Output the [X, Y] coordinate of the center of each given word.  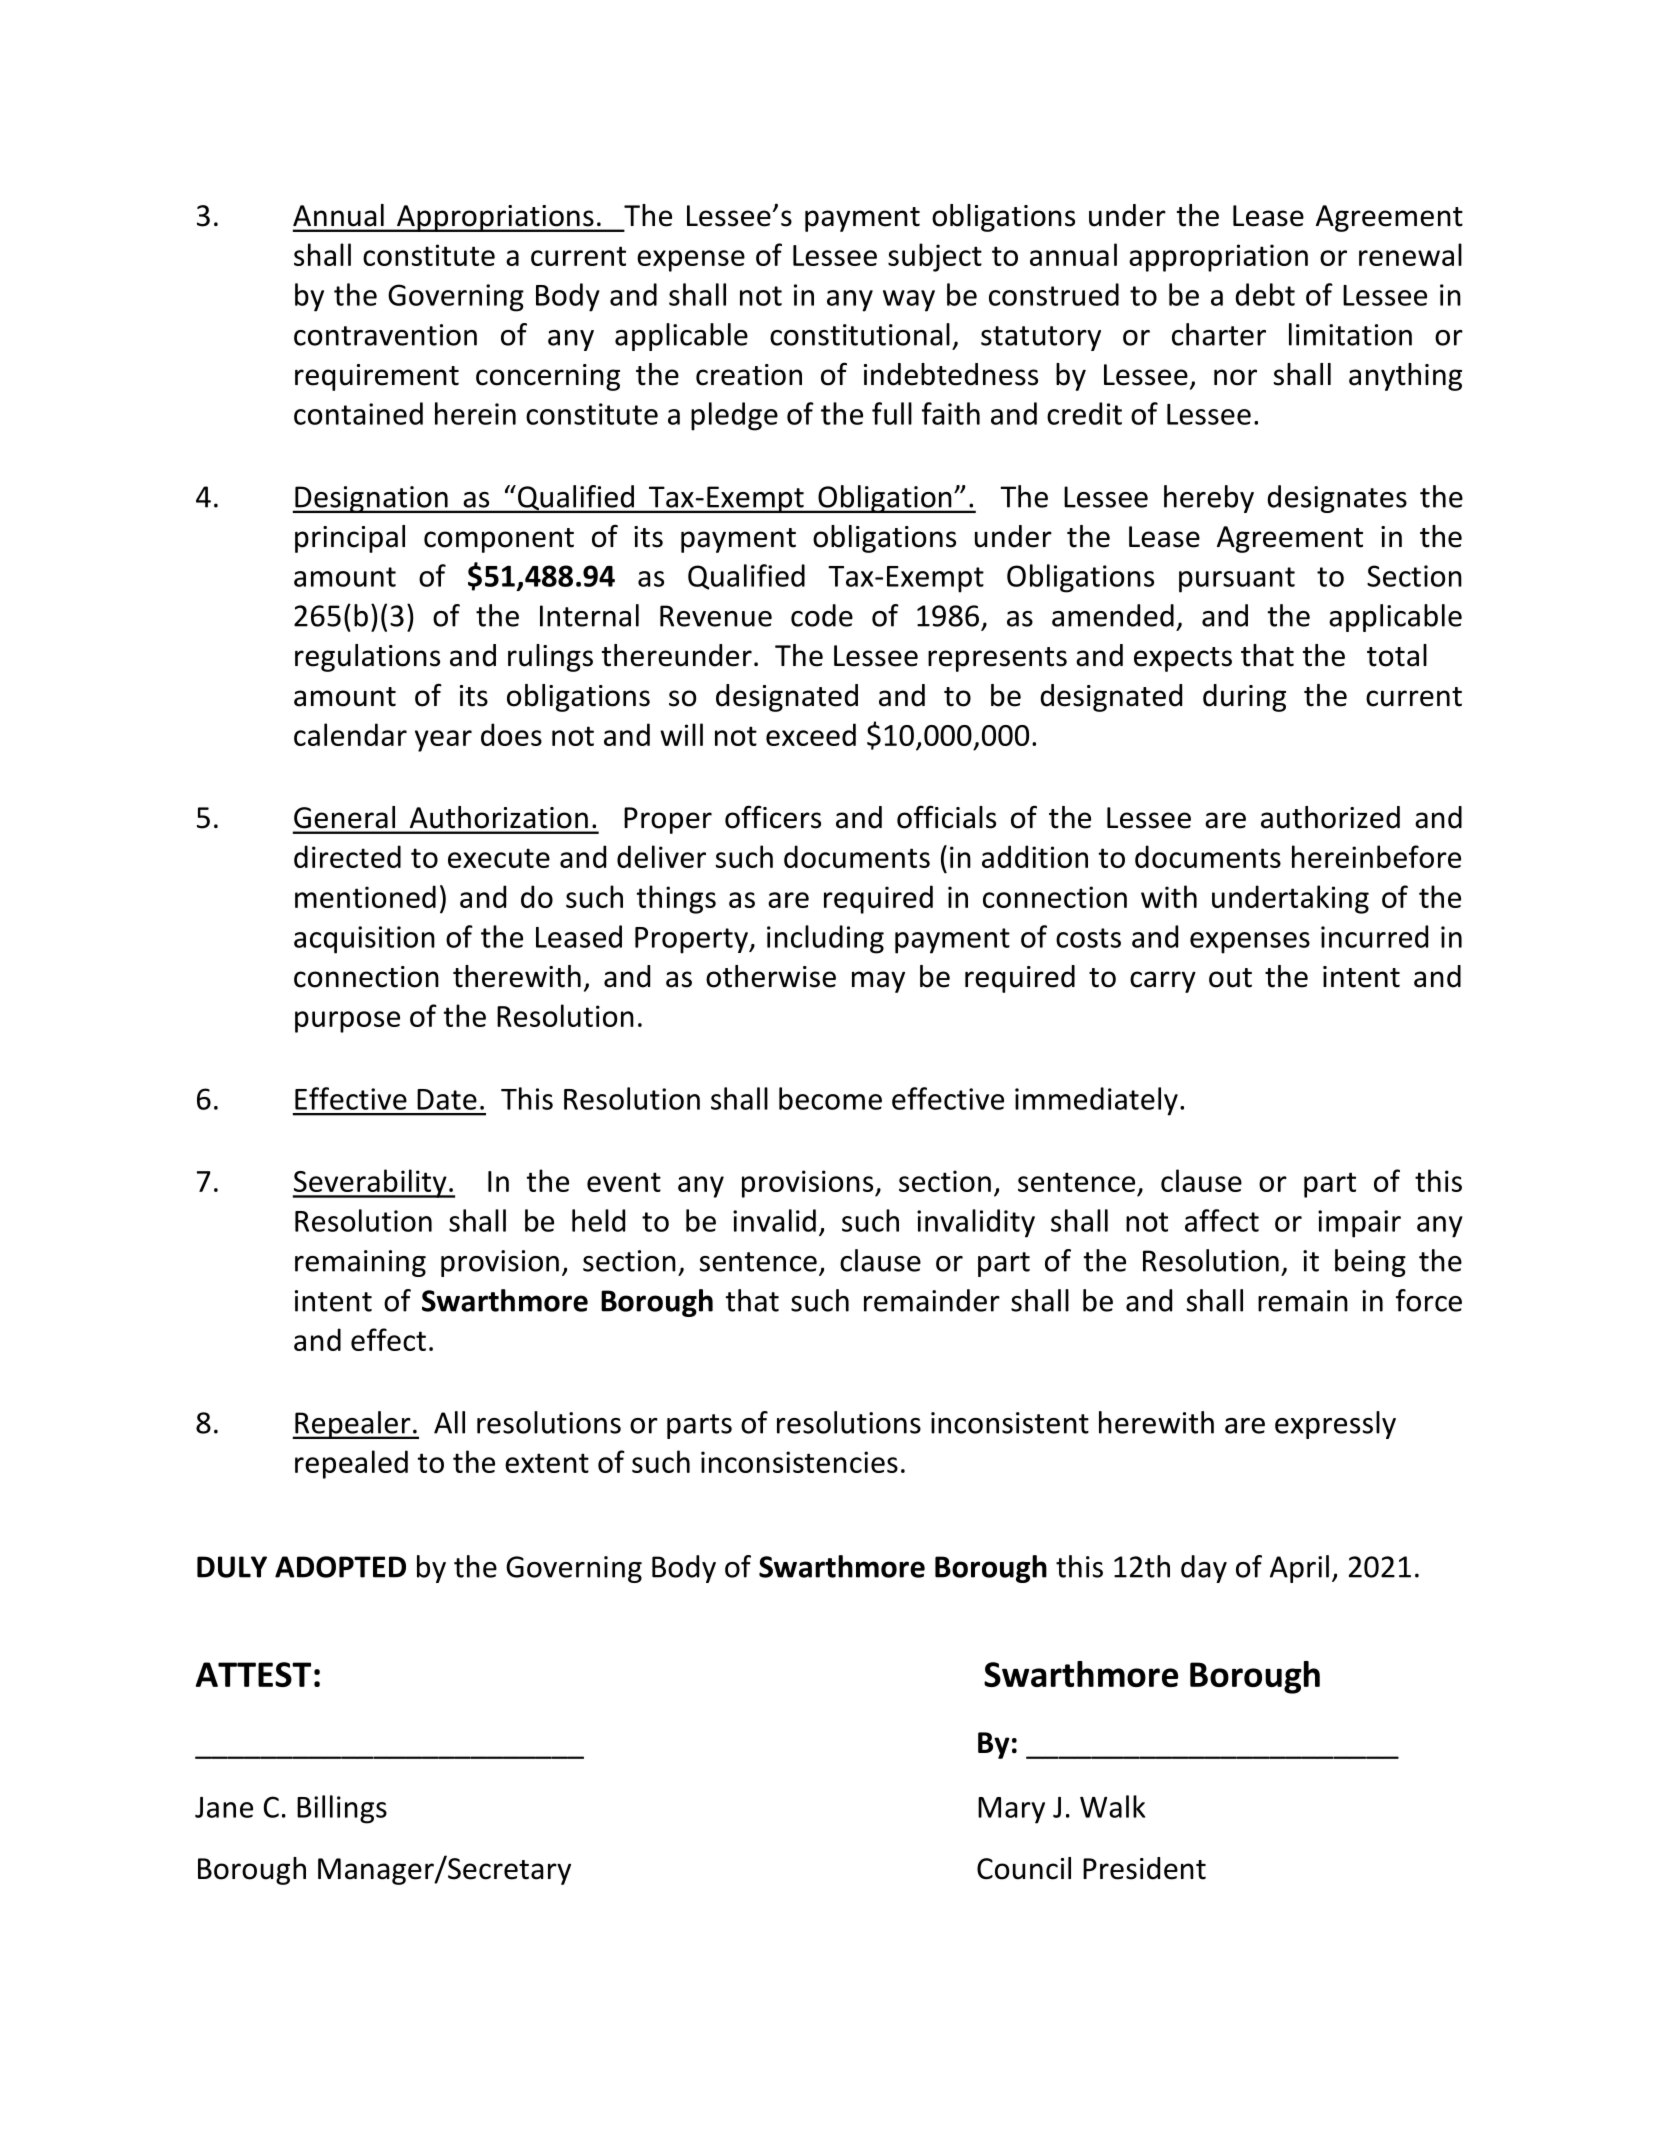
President [1144, 1868]
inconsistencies [799, 1462]
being [1370, 1263]
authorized [1330, 817]
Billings [342, 1809]
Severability [371, 1183]
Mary [1011, 1810]
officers [773, 817]
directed [347, 856]
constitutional [860, 334]
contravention [385, 335]
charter [1219, 334]
